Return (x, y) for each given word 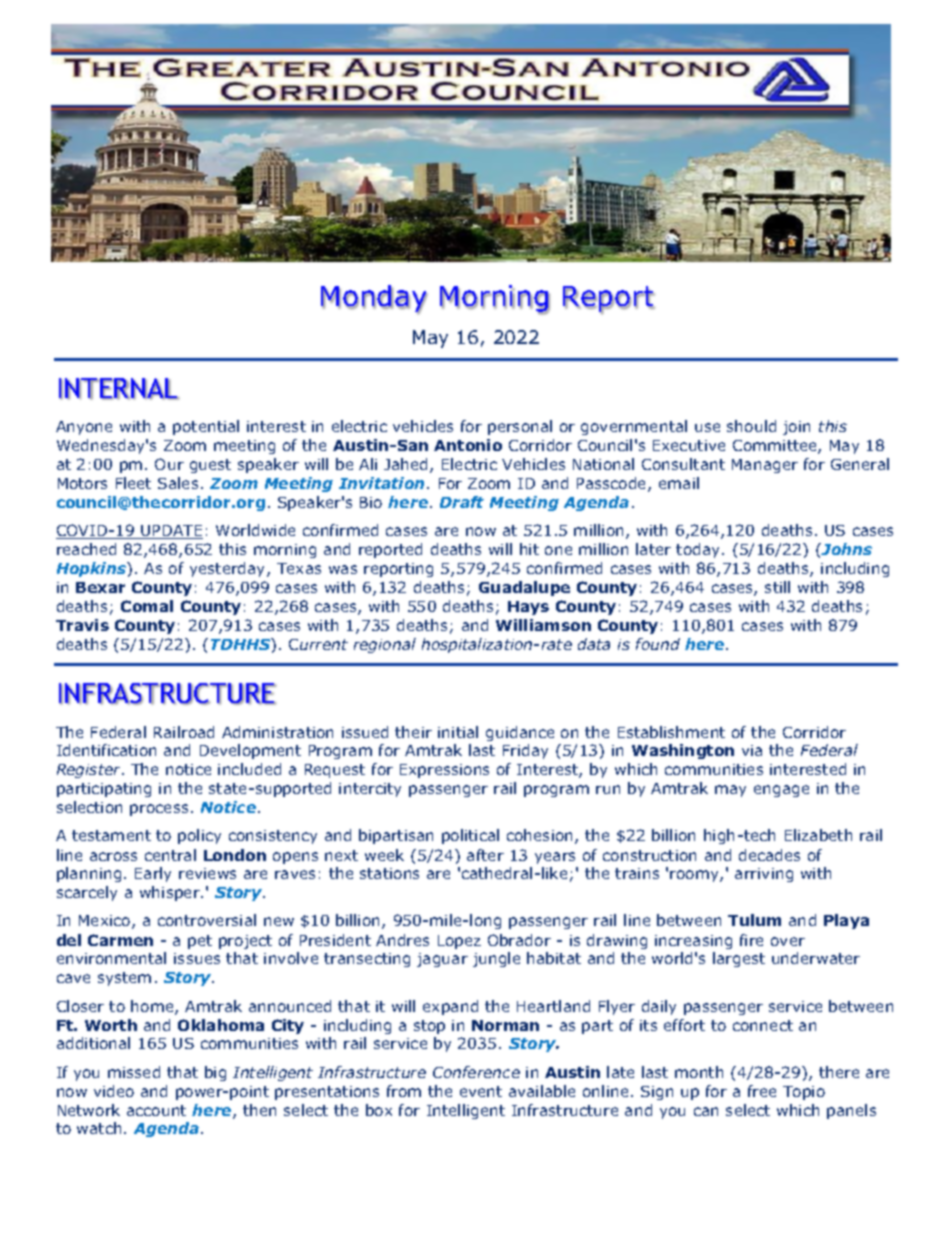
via (752, 750)
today (699, 550)
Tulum (754, 920)
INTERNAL (119, 389)
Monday (374, 299)
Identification (106, 750)
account (156, 1110)
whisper (171, 893)
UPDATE (171, 532)
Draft (462, 502)
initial (458, 732)
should (751, 426)
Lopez (459, 942)
